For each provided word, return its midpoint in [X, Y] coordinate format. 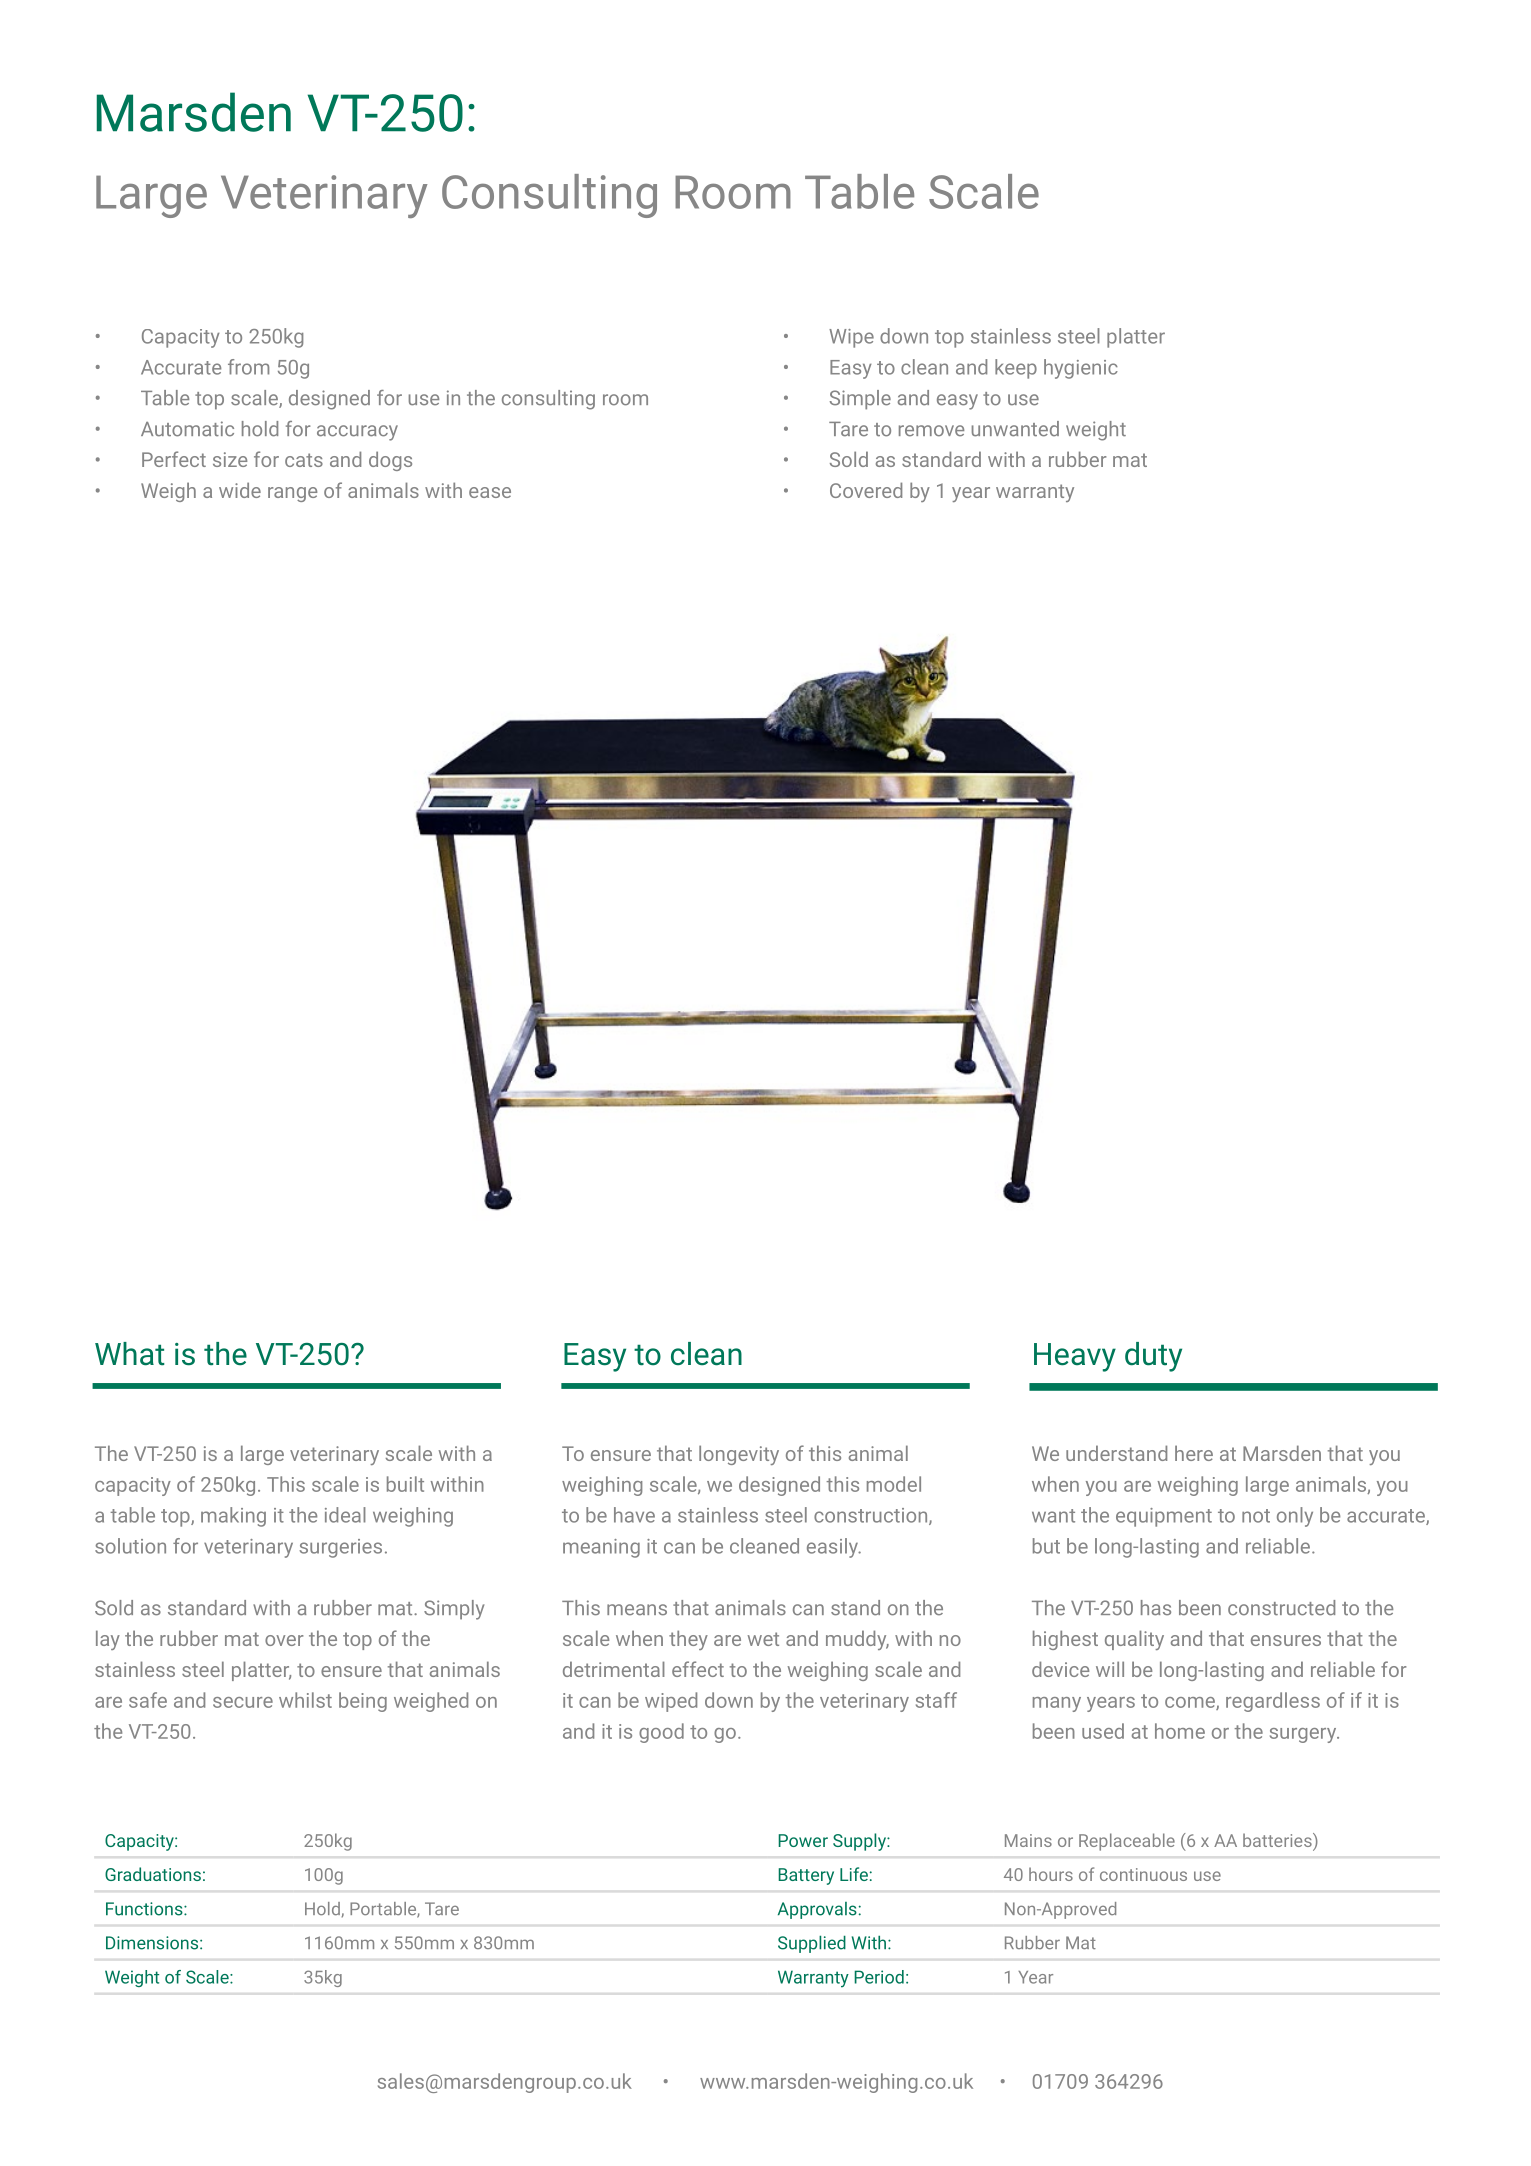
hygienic [1081, 369]
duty [1153, 1357]
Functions [145, 1909]
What [130, 1354]
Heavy [1075, 1357]
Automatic [187, 429]
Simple [860, 400]
